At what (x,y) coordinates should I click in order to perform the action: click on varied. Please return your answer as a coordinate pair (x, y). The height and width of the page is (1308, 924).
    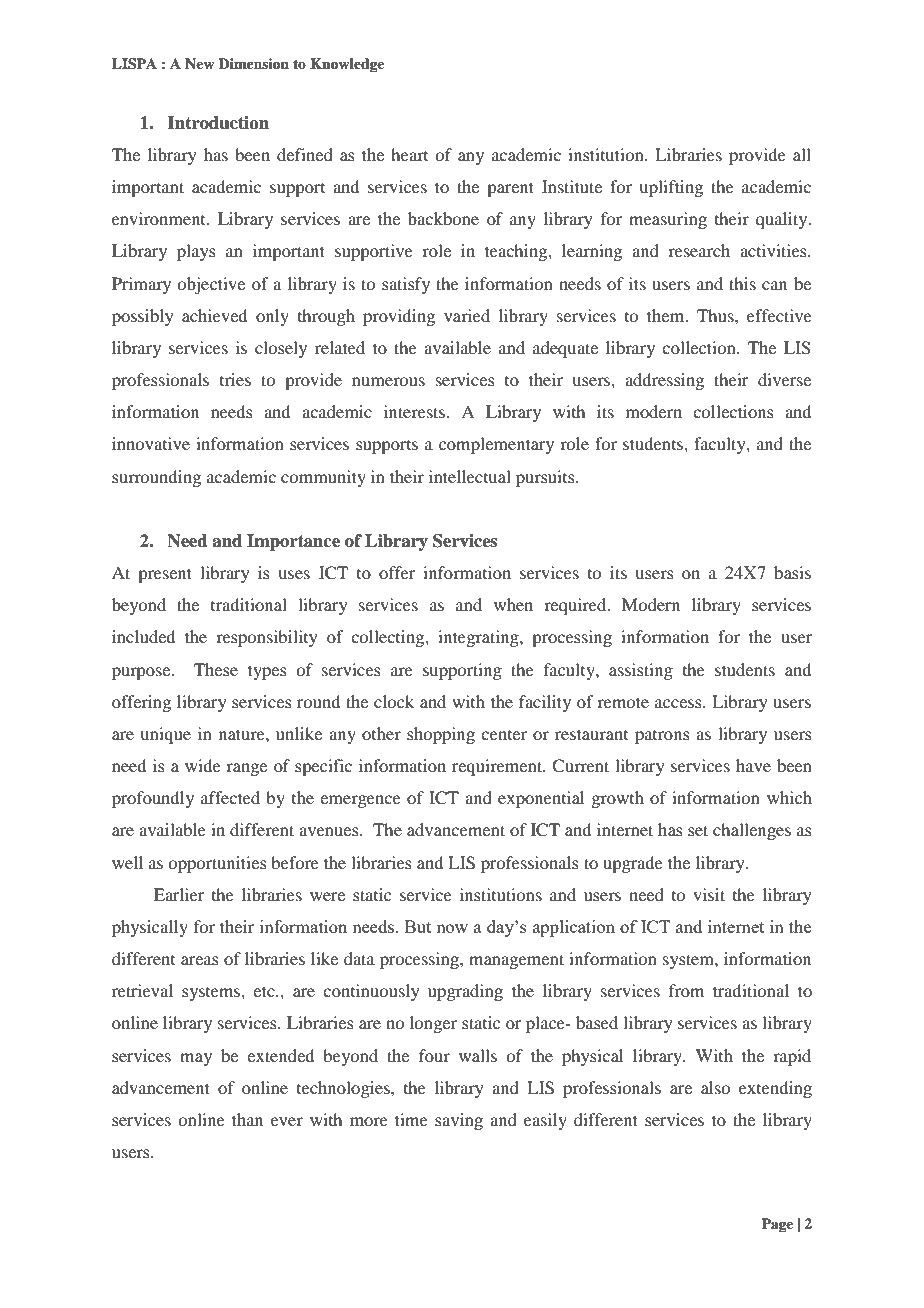
    Looking at the image, I should click on (467, 315).
